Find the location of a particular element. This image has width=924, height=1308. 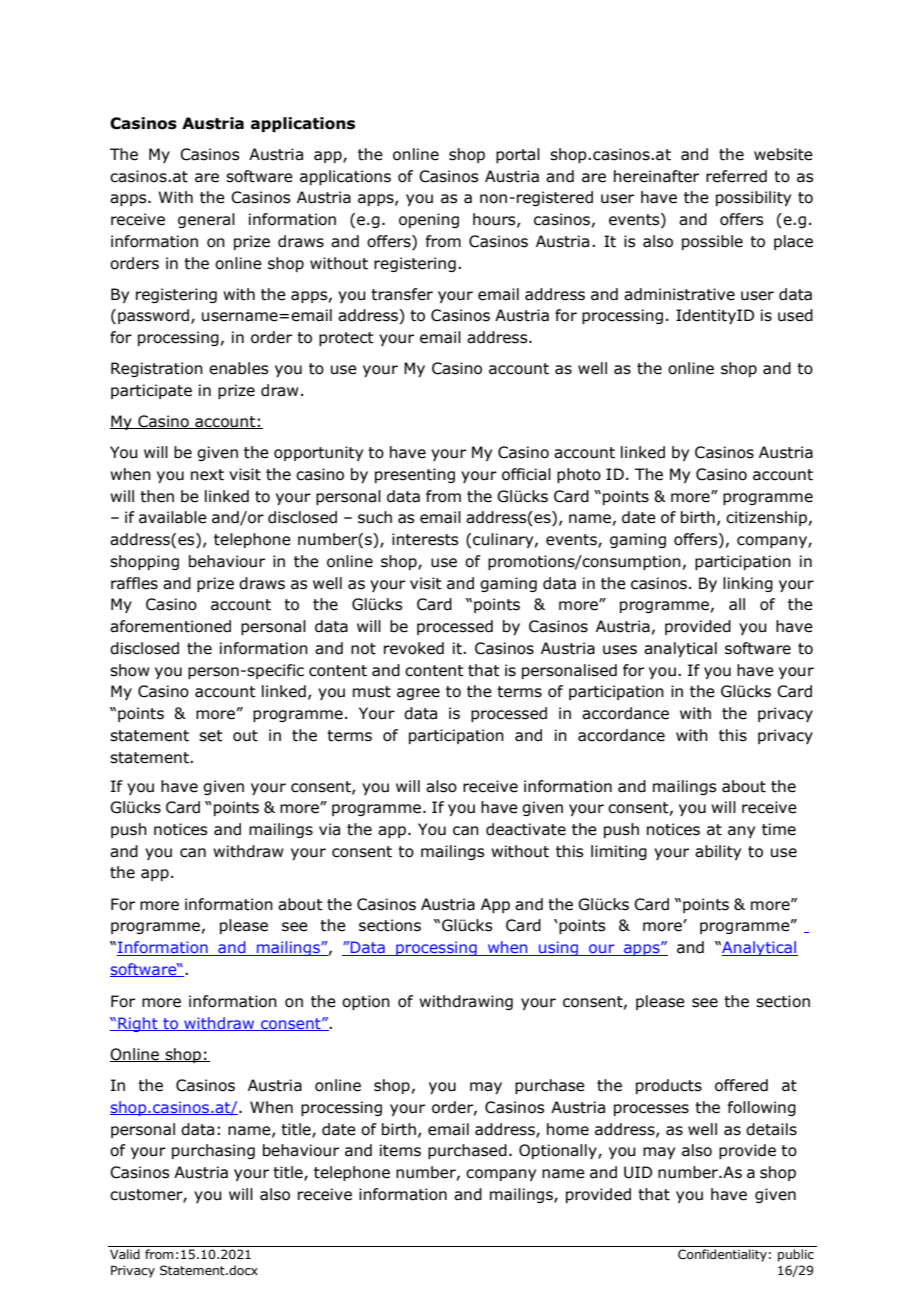

purchasing is located at coordinates (213, 1151).
